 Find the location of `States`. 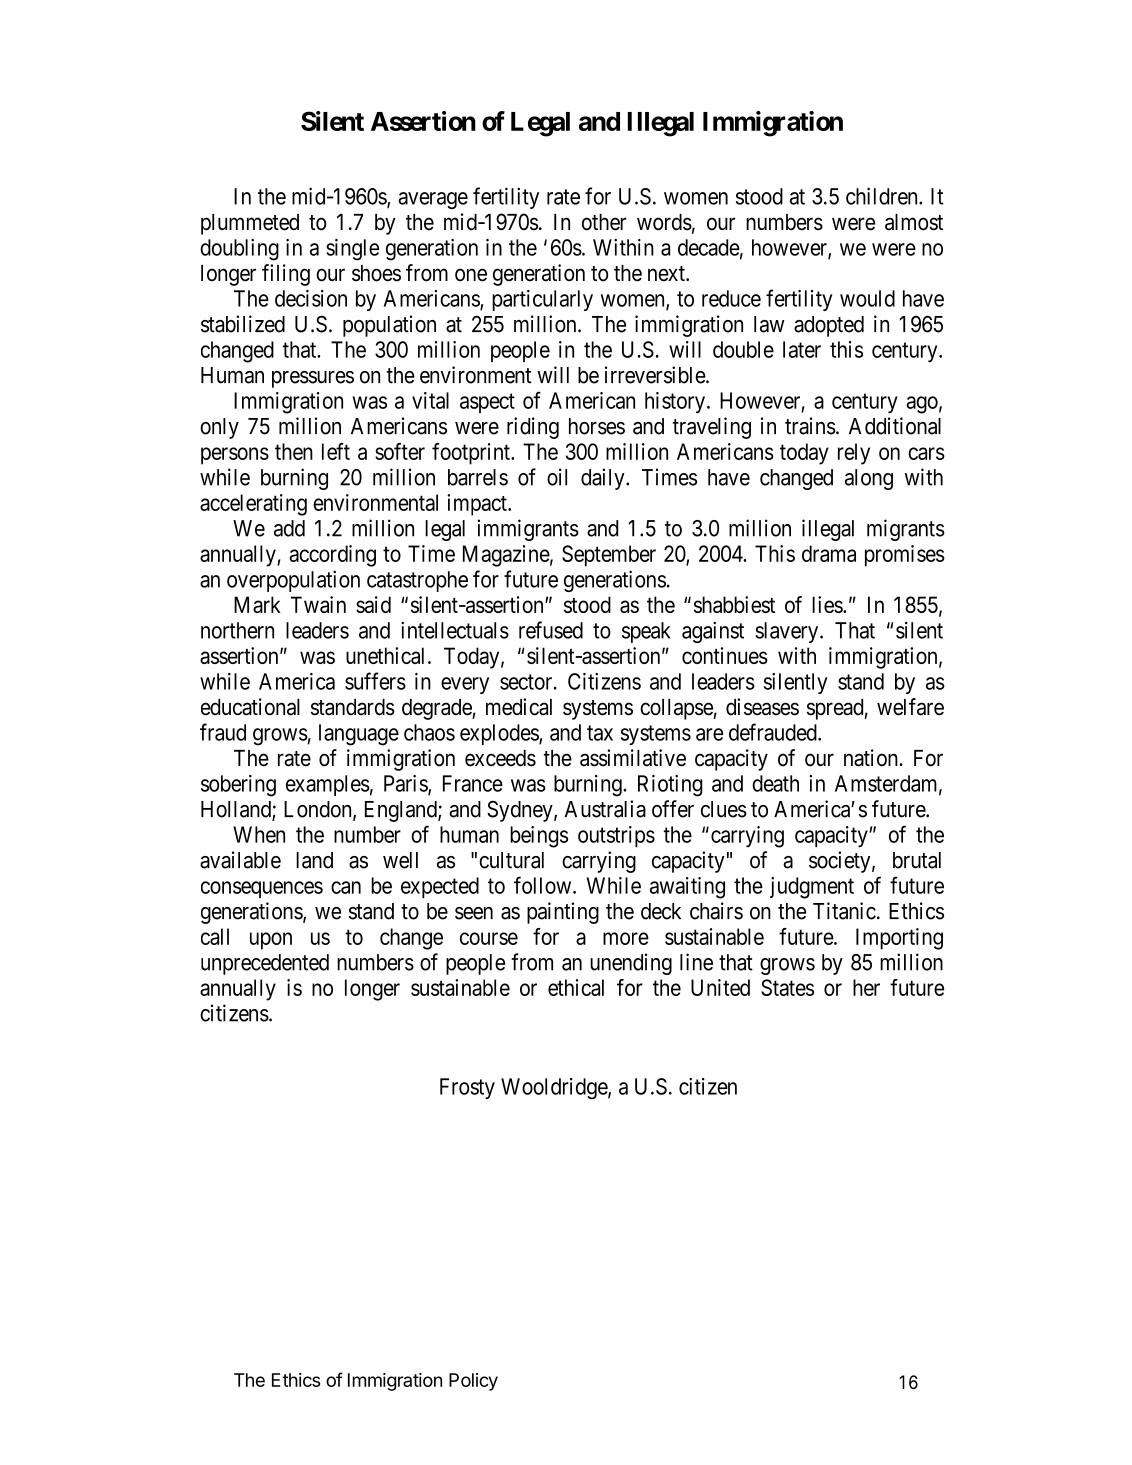

States is located at coordinates (787, 987).
